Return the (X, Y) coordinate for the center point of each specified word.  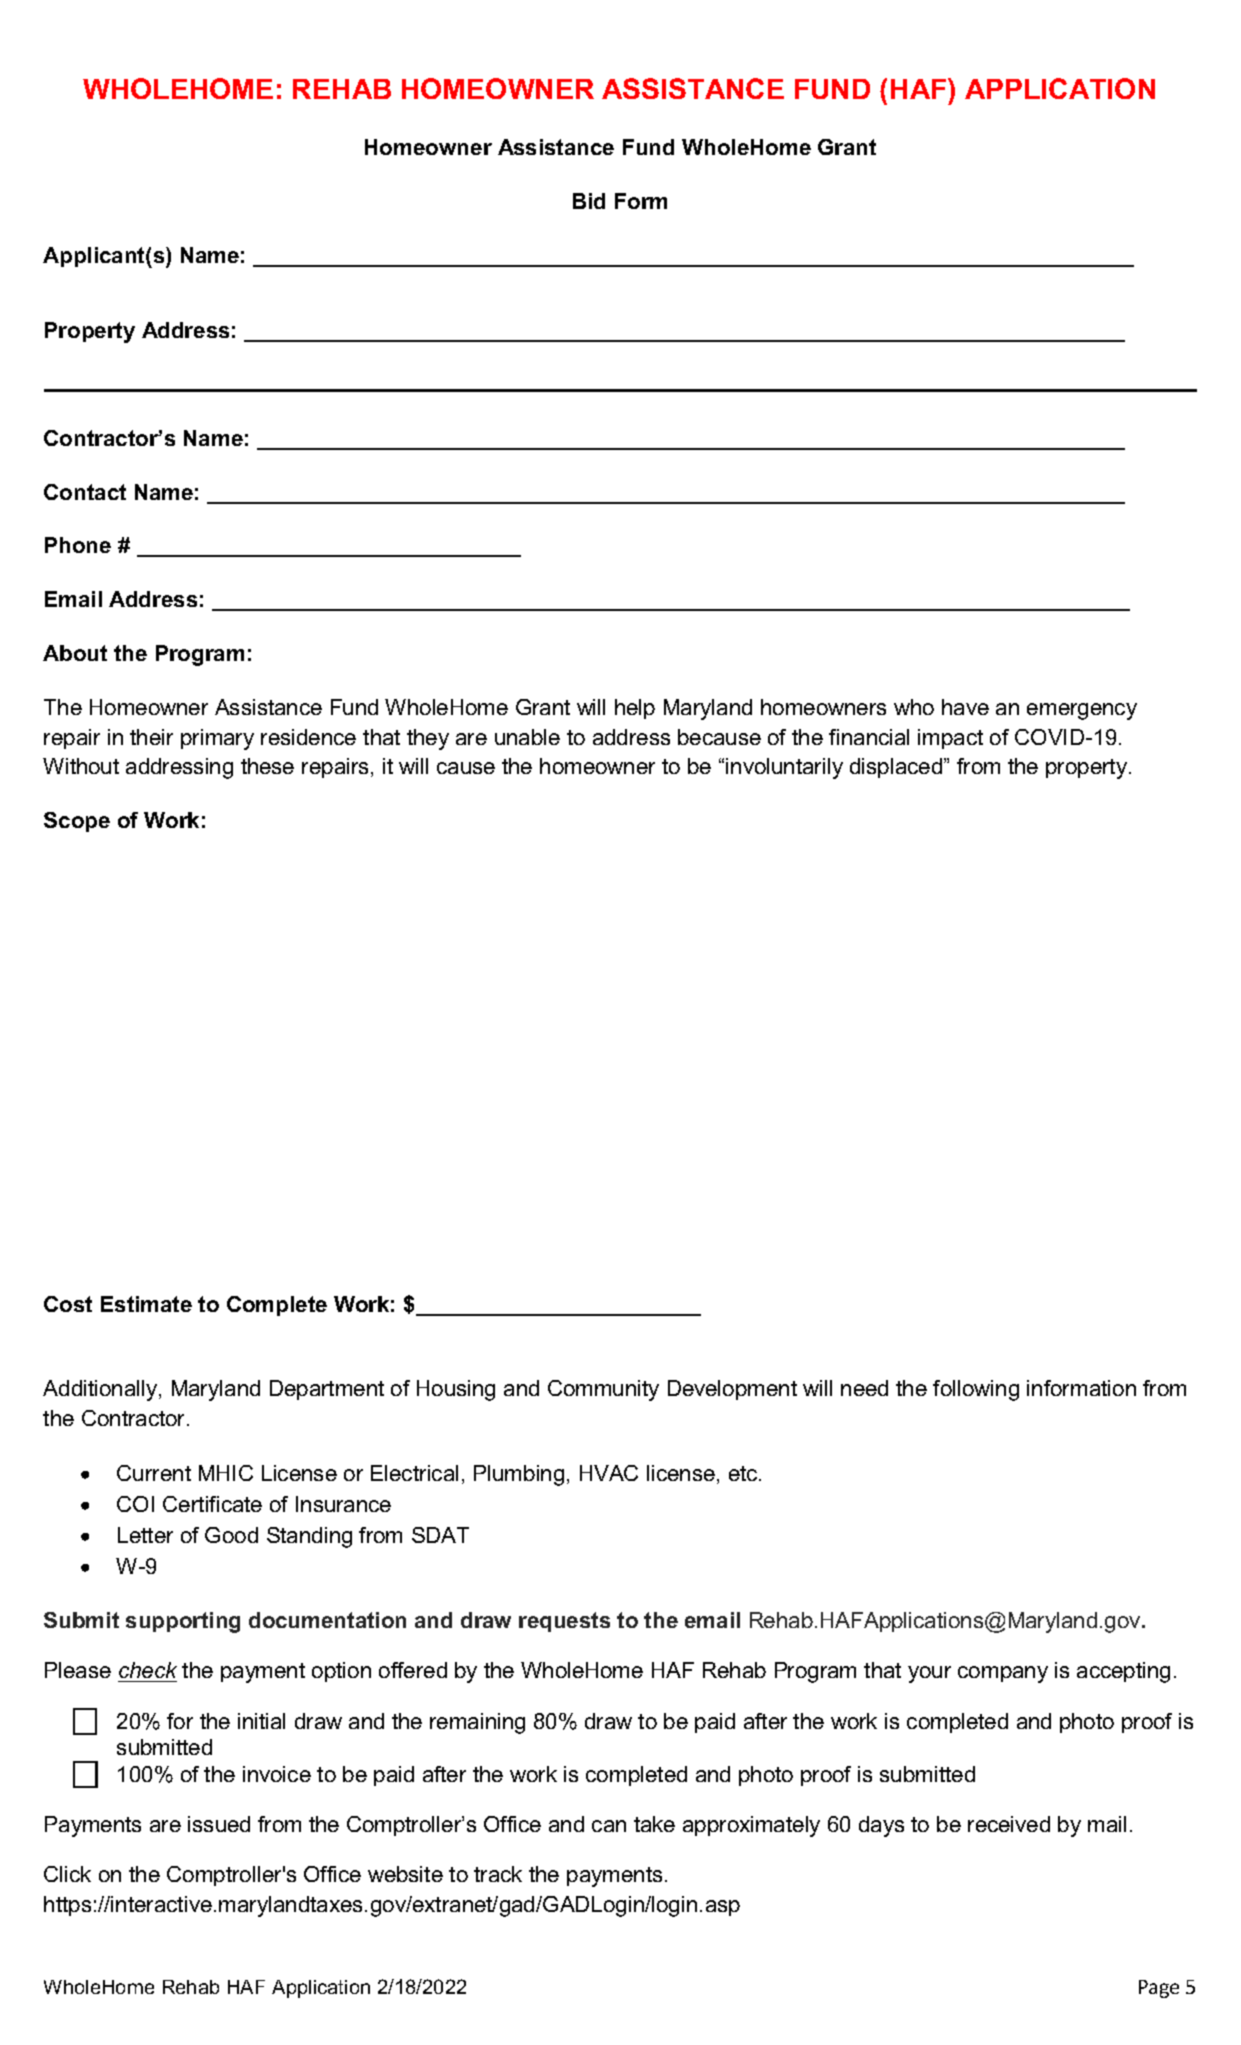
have (965, 707)
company (1003, 1674)
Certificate (212, 1504)
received (1009, 1824)
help (635, 709)
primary (217, 739)
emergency (1082, 711)
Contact (85, 492)
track (498, 1874)
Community (603, 1390)
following (976, 1390)
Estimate (146, 1304)
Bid (589, 201)
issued (219, 1824)
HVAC (609, 1473)
